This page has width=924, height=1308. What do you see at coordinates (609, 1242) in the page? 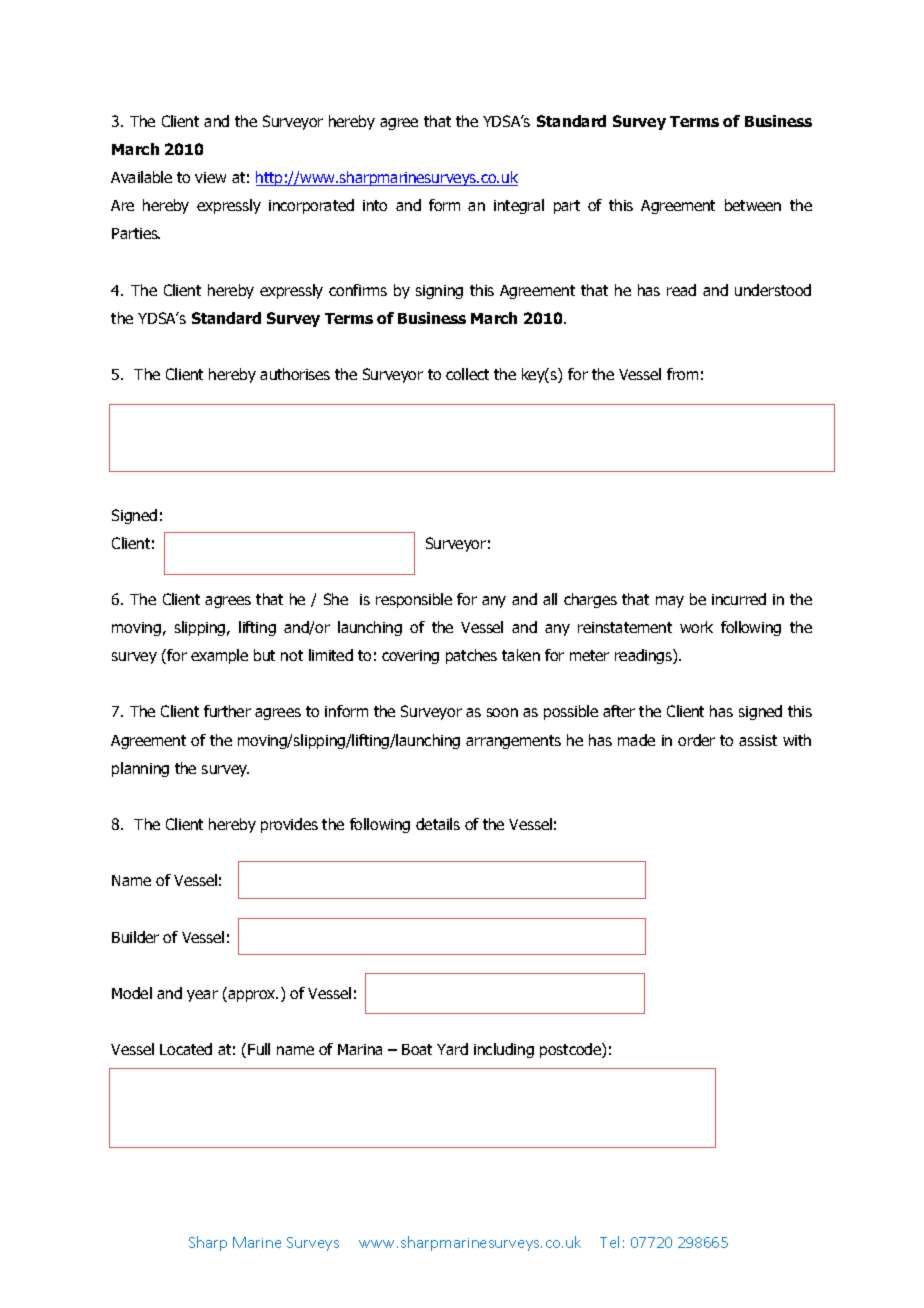
I see `Tel` at bounding box center [609, 1242].
